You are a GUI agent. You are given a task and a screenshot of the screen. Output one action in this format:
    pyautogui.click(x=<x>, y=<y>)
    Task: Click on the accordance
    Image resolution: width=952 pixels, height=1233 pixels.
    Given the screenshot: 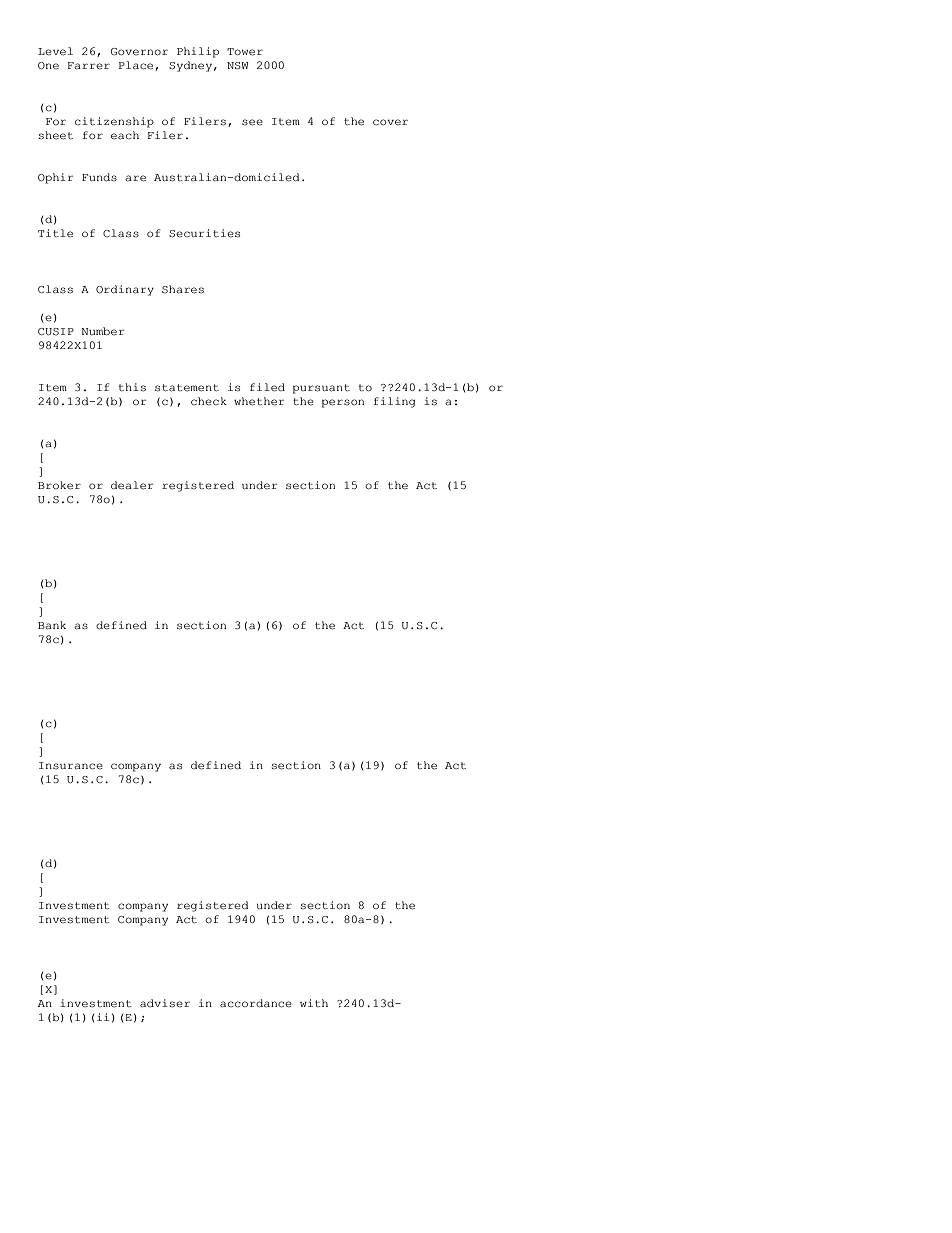 What is the action you would take?
    pyautogui.click(x=256, y=1003)
